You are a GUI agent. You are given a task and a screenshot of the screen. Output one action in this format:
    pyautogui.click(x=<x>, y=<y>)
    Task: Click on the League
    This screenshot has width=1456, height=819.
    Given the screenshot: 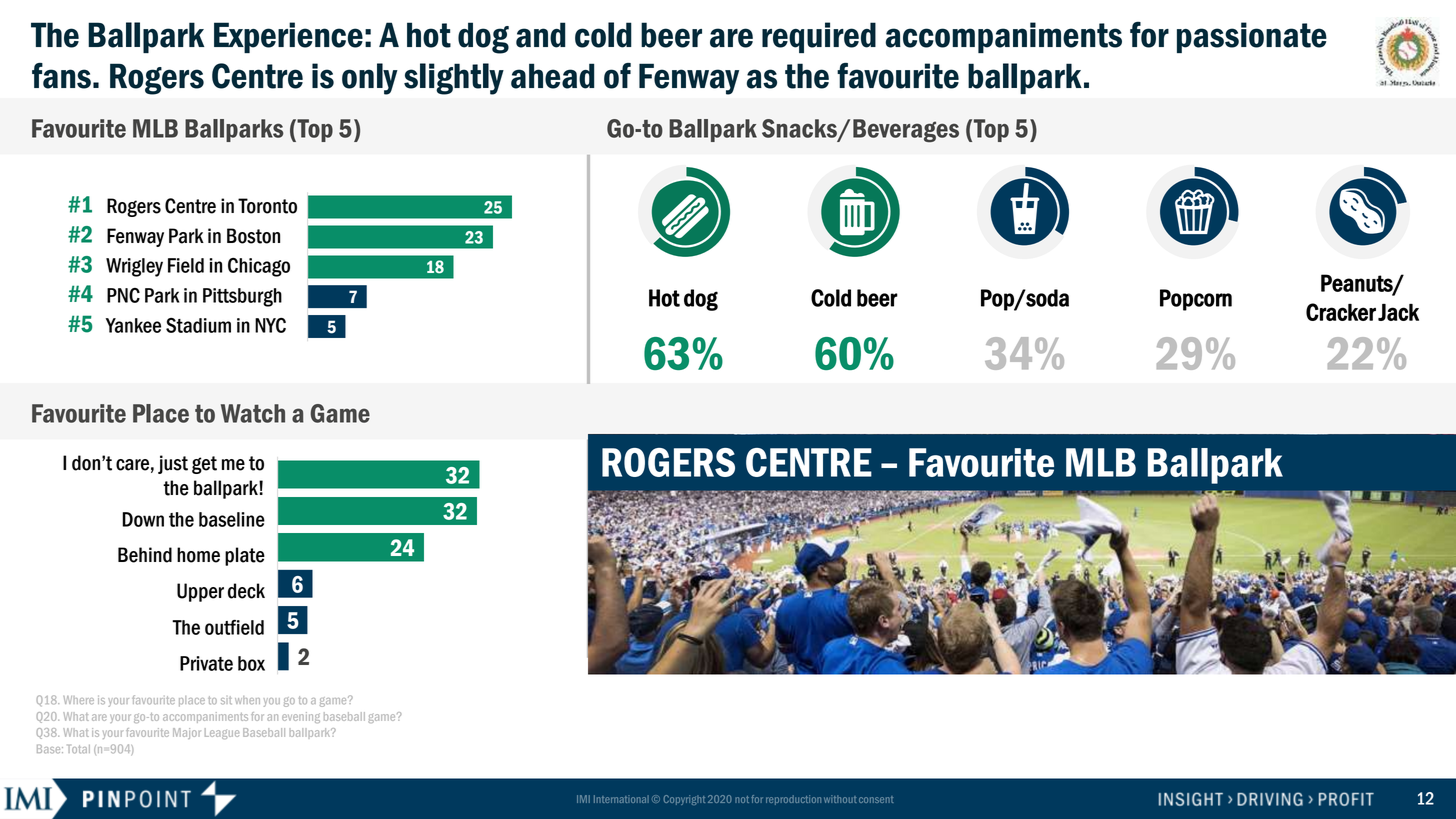 What is the action you would take?
    pyautogui.click(x=222, y=733)
